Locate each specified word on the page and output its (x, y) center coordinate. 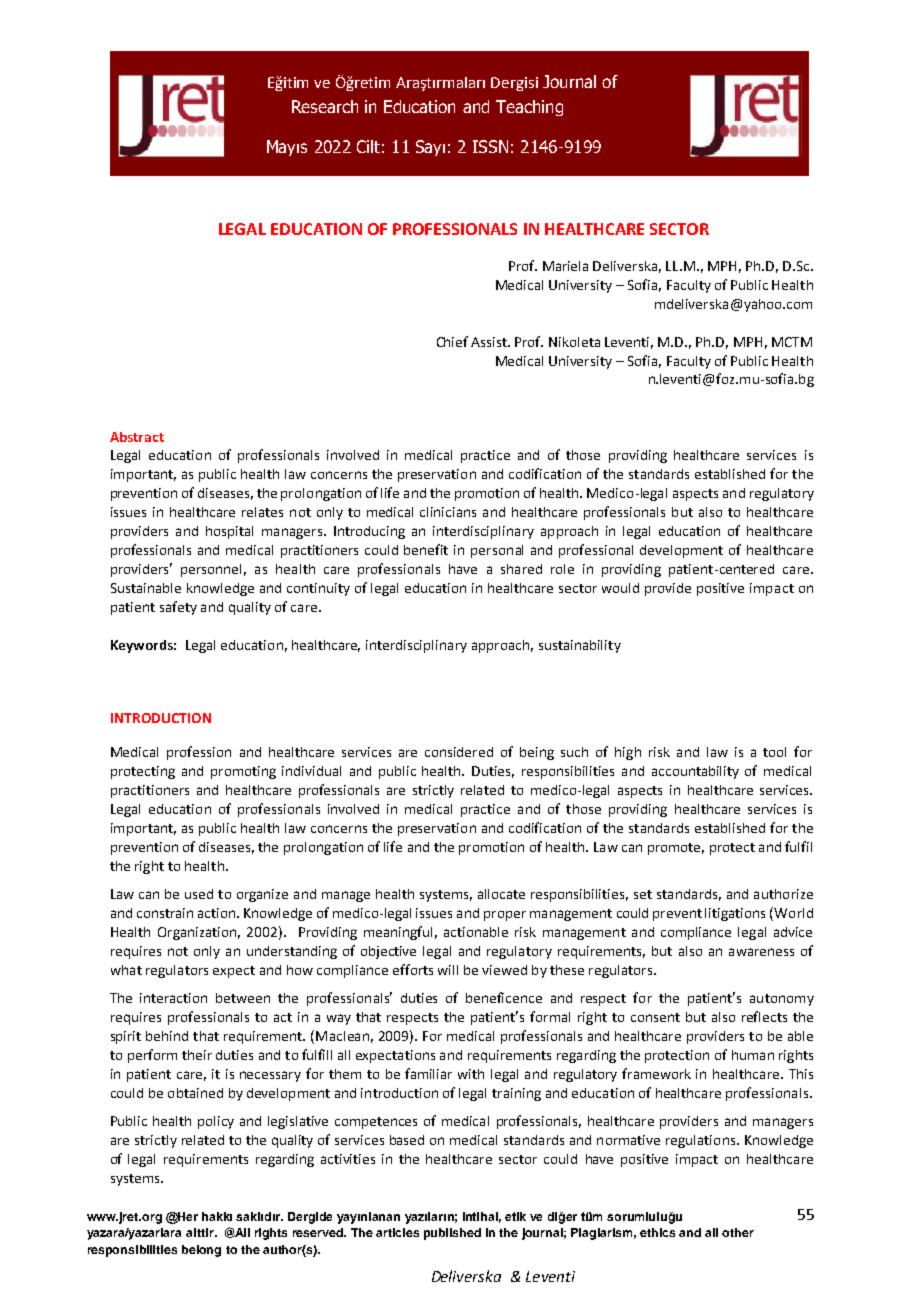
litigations (735, 914)
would (620, 588)
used (199, 894)
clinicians (448, 512)
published (452, 1234)
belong (201, 1251)
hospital (229, 532)
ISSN (490, 146)
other (738, 1232)
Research (325, 106)
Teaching (529, 108)
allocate (501, 894)
